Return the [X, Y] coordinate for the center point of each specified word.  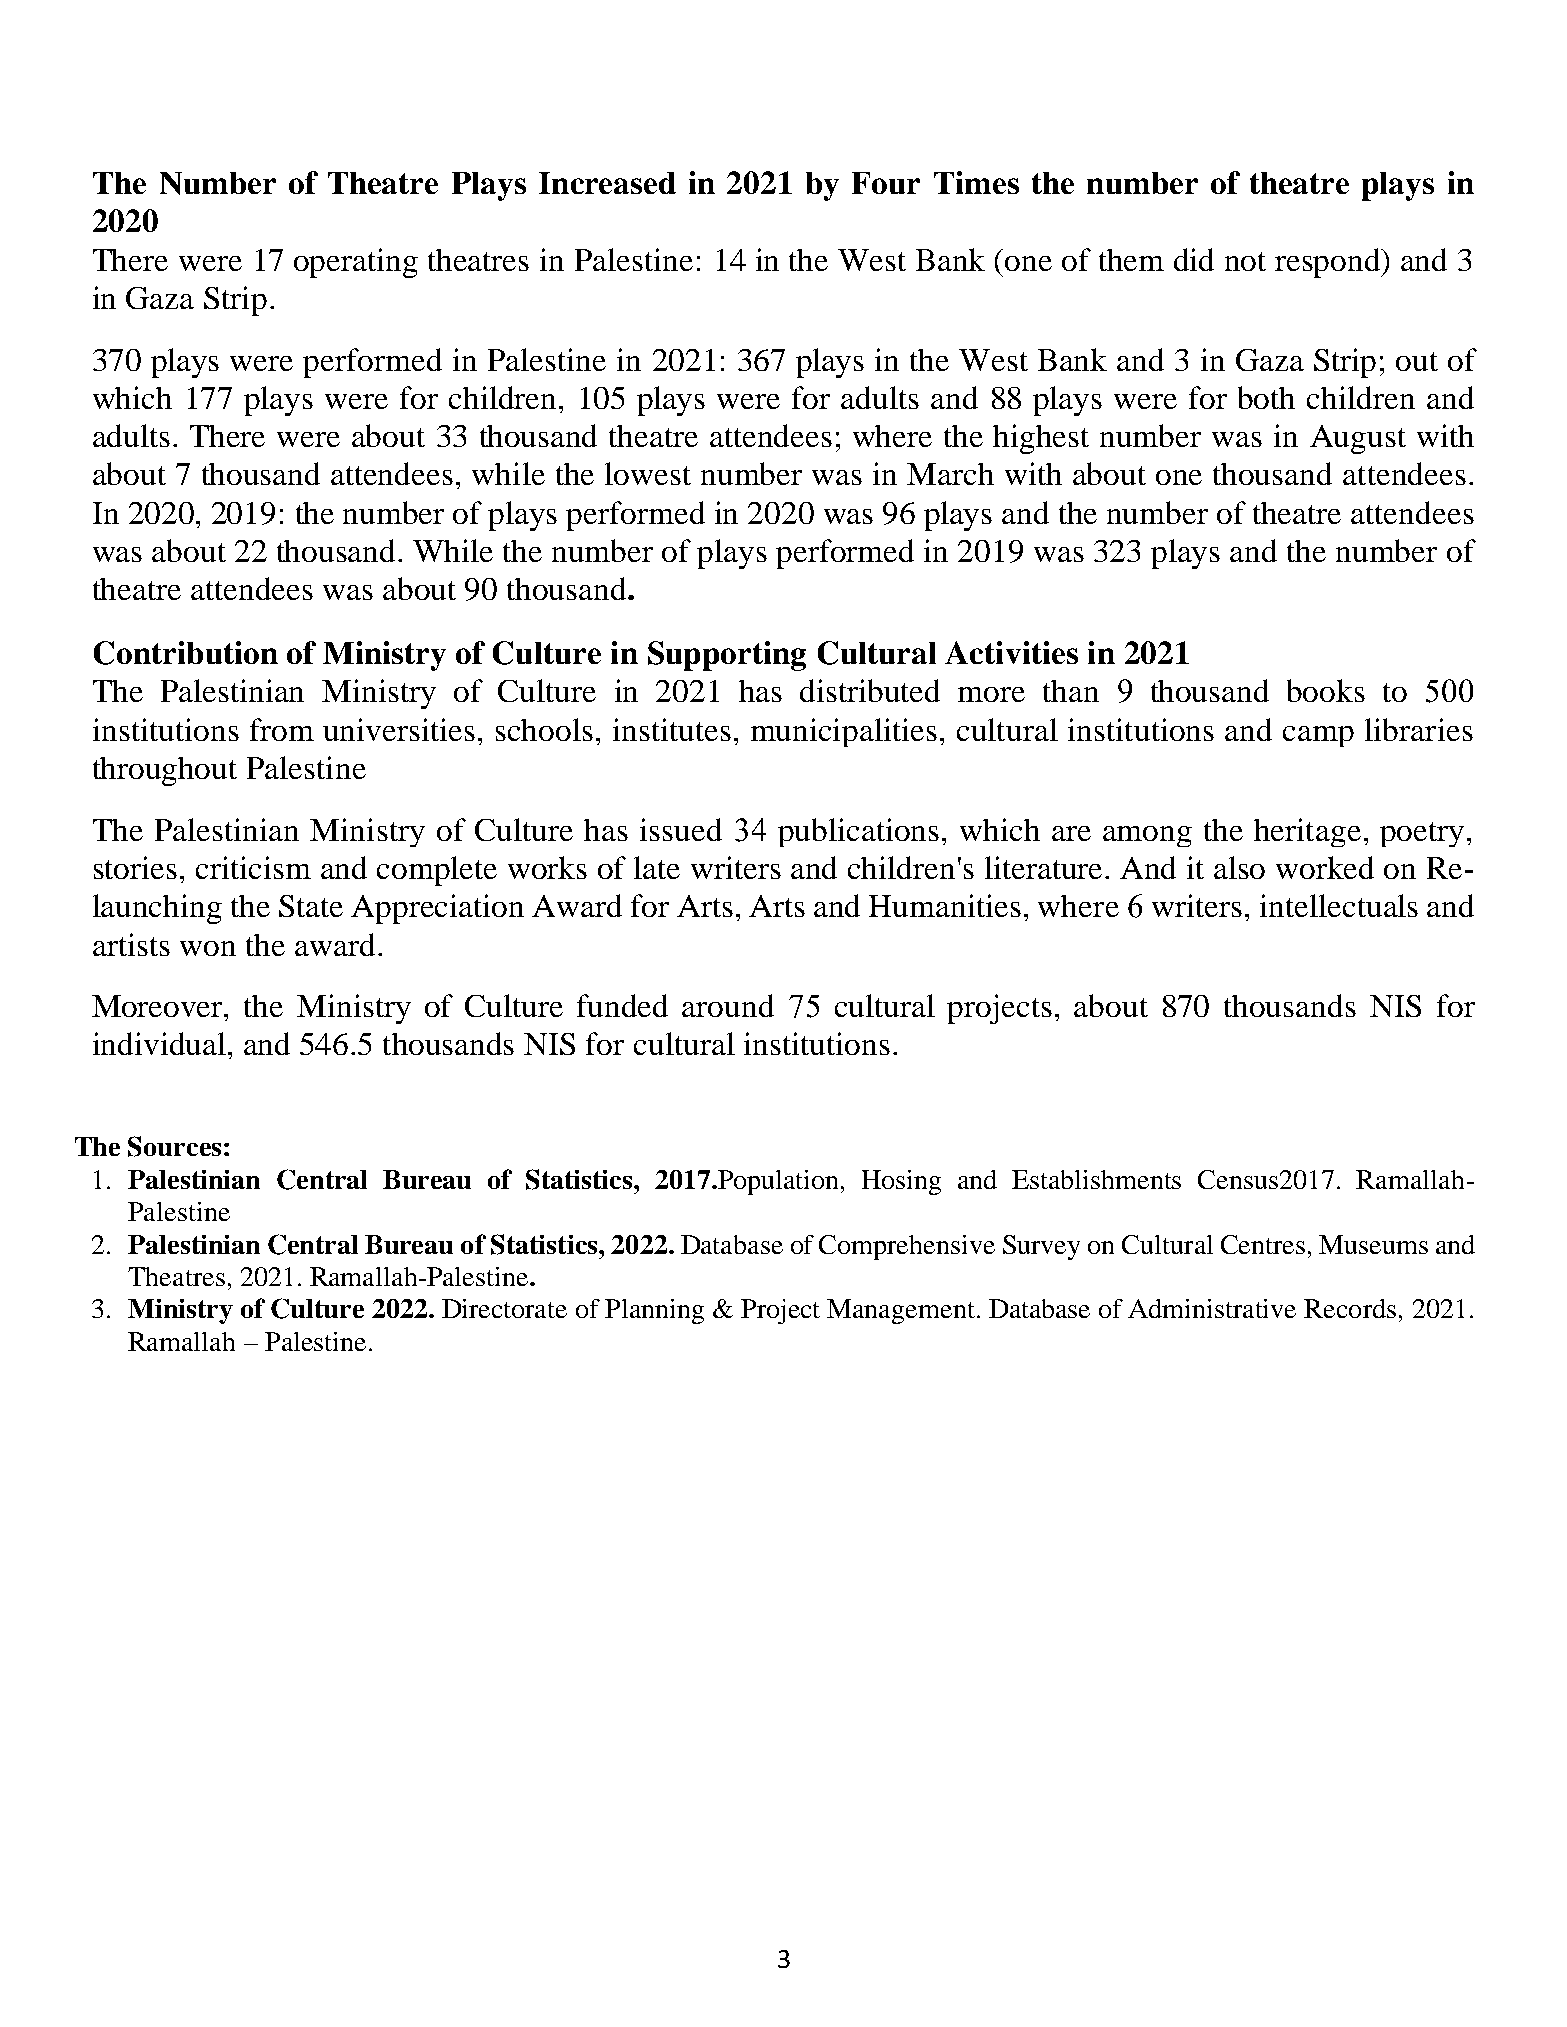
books [1326, 690]
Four [886, 183]
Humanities [945, 905]
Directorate [504, 1308]
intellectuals [1339, 905]
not [1245, 261]
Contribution [186, 653]
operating [356, 263]
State [311, 906]
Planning [654, 1311]
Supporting [727, 656]
